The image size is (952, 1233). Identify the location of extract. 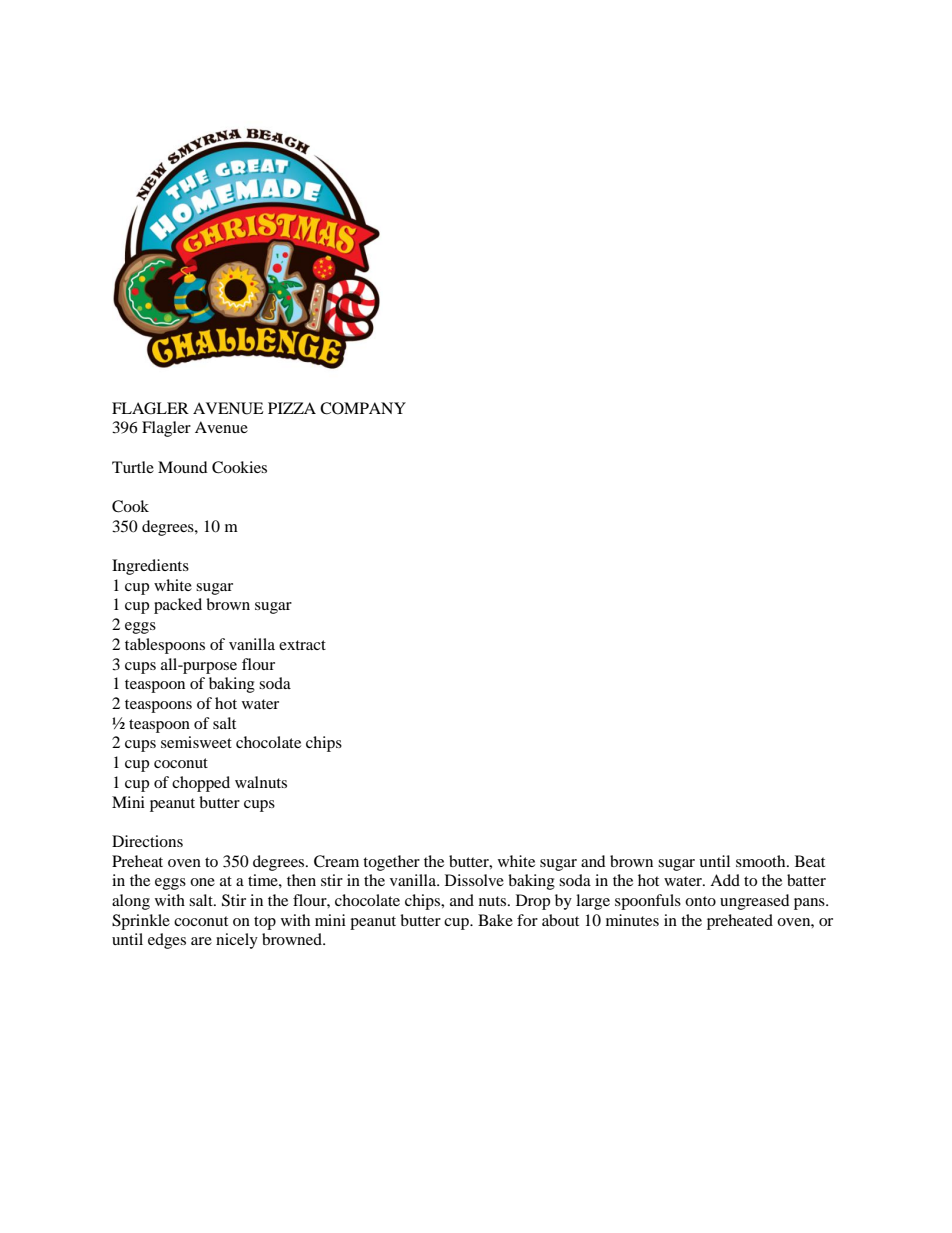
(302, 645).
